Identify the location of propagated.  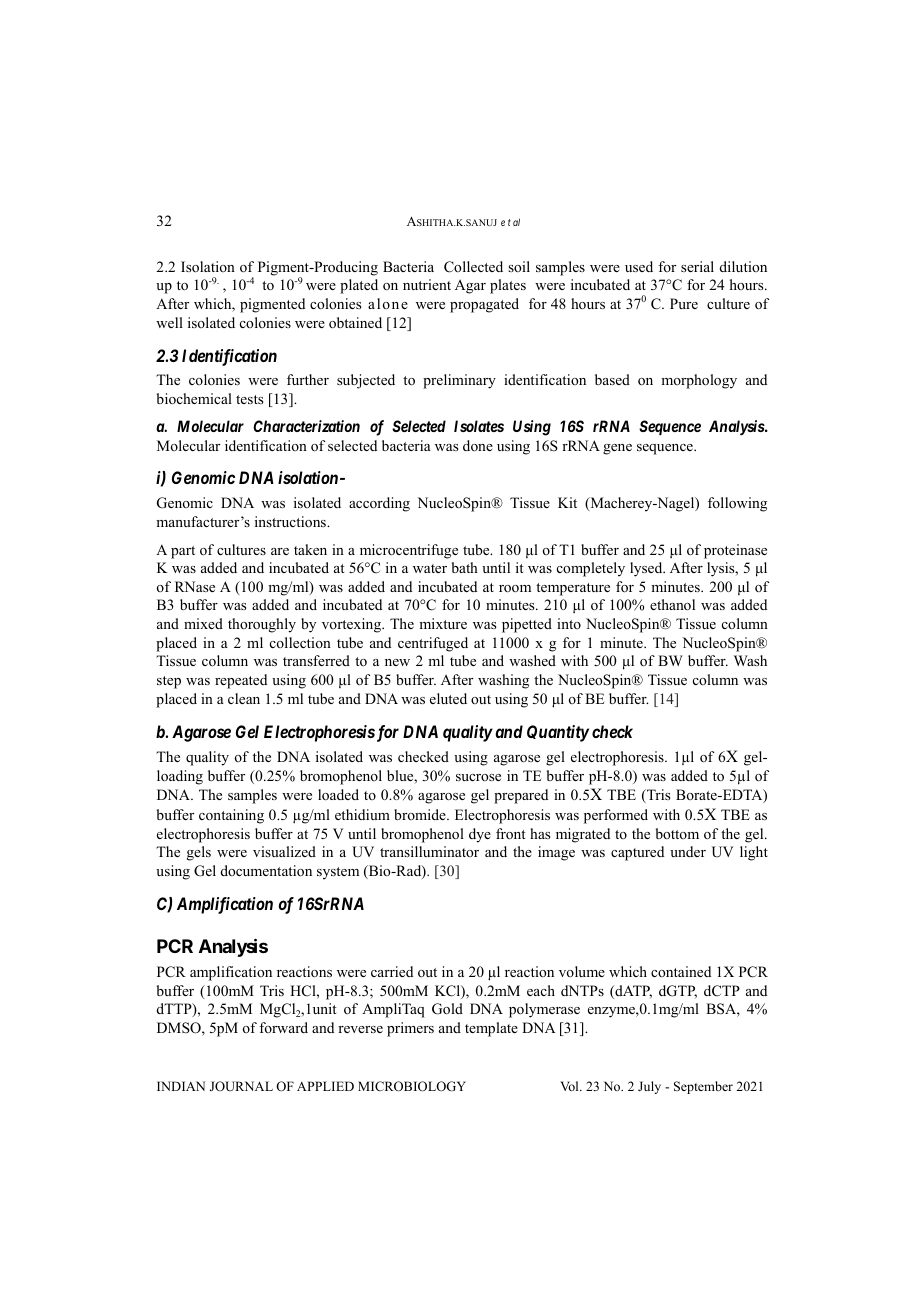
(484, 305).
